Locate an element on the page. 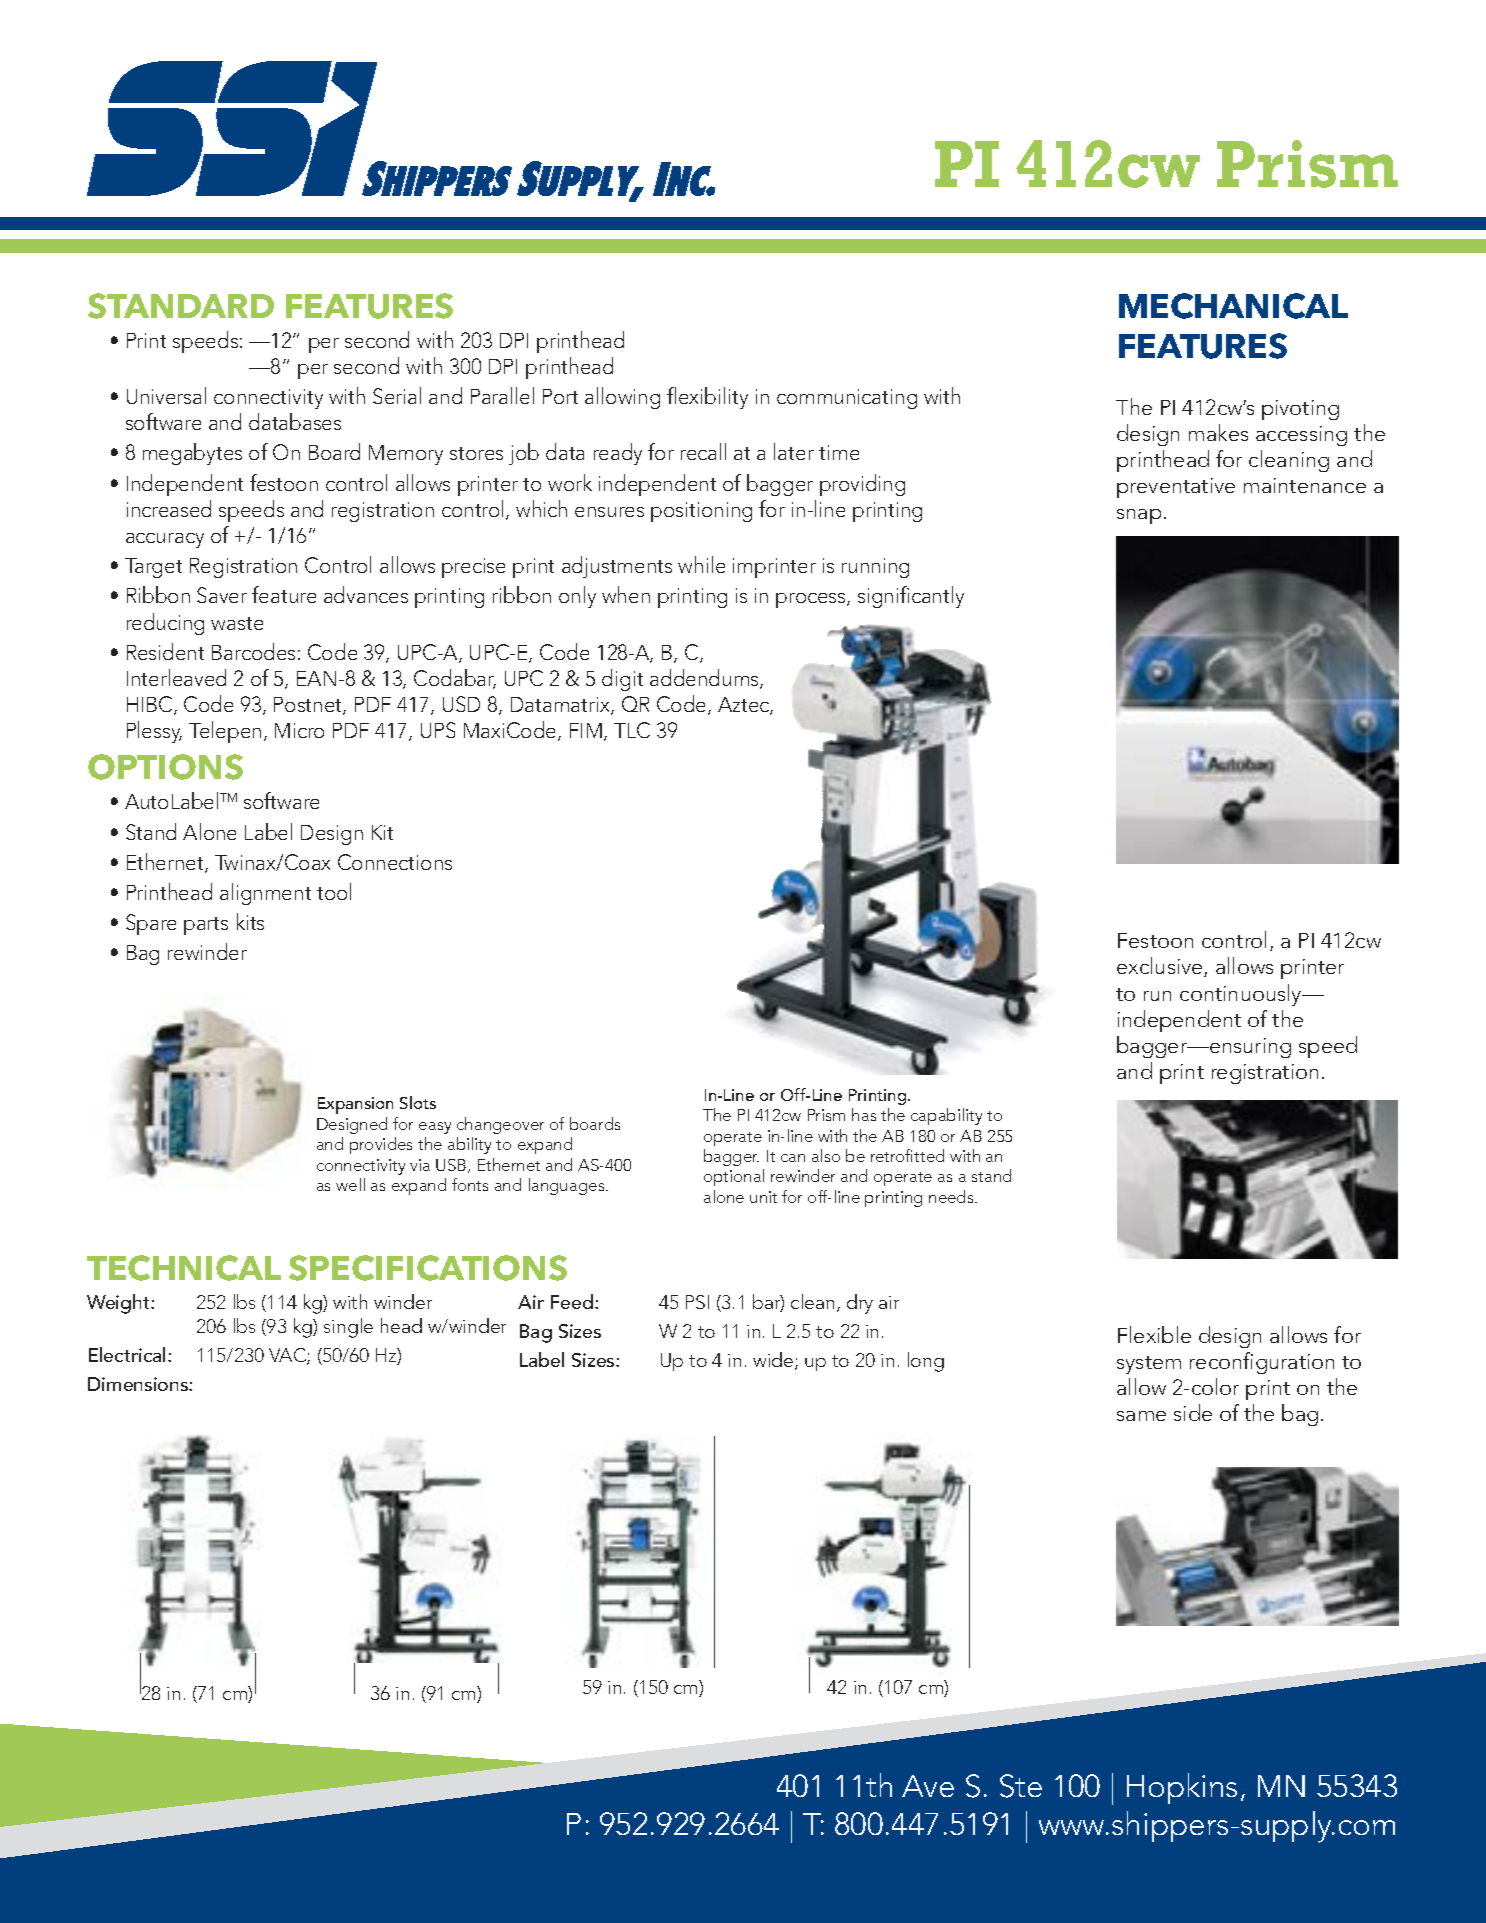  Universal is located at coordinates (166, 395).
